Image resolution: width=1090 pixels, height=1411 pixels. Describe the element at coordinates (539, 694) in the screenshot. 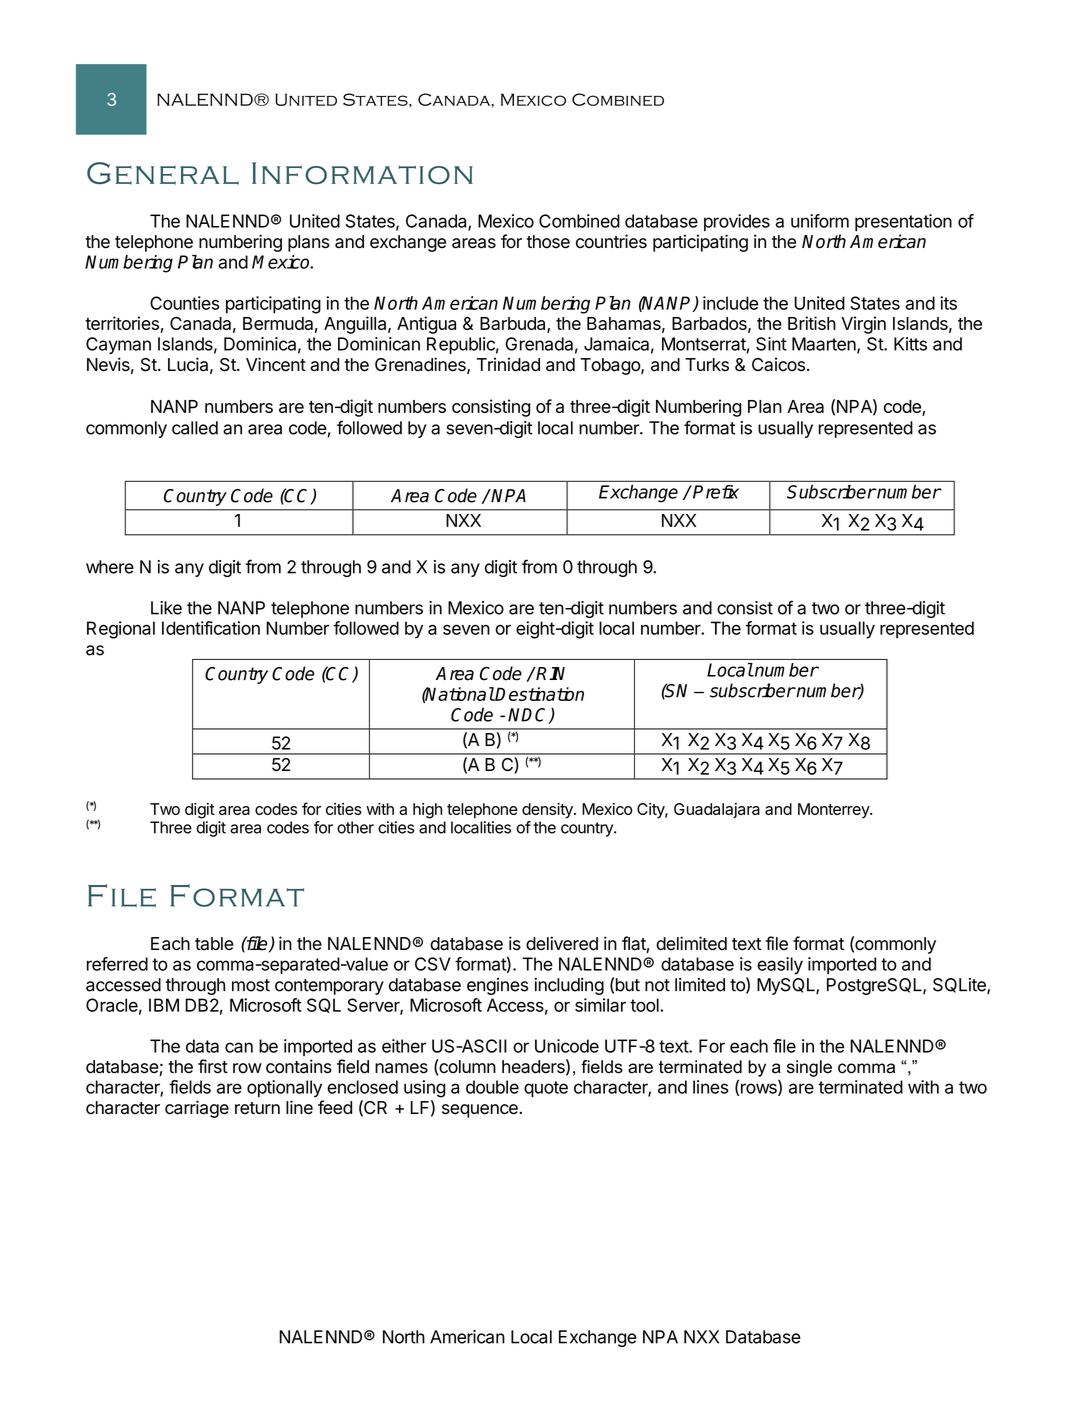

I see `Destination` at that location.
